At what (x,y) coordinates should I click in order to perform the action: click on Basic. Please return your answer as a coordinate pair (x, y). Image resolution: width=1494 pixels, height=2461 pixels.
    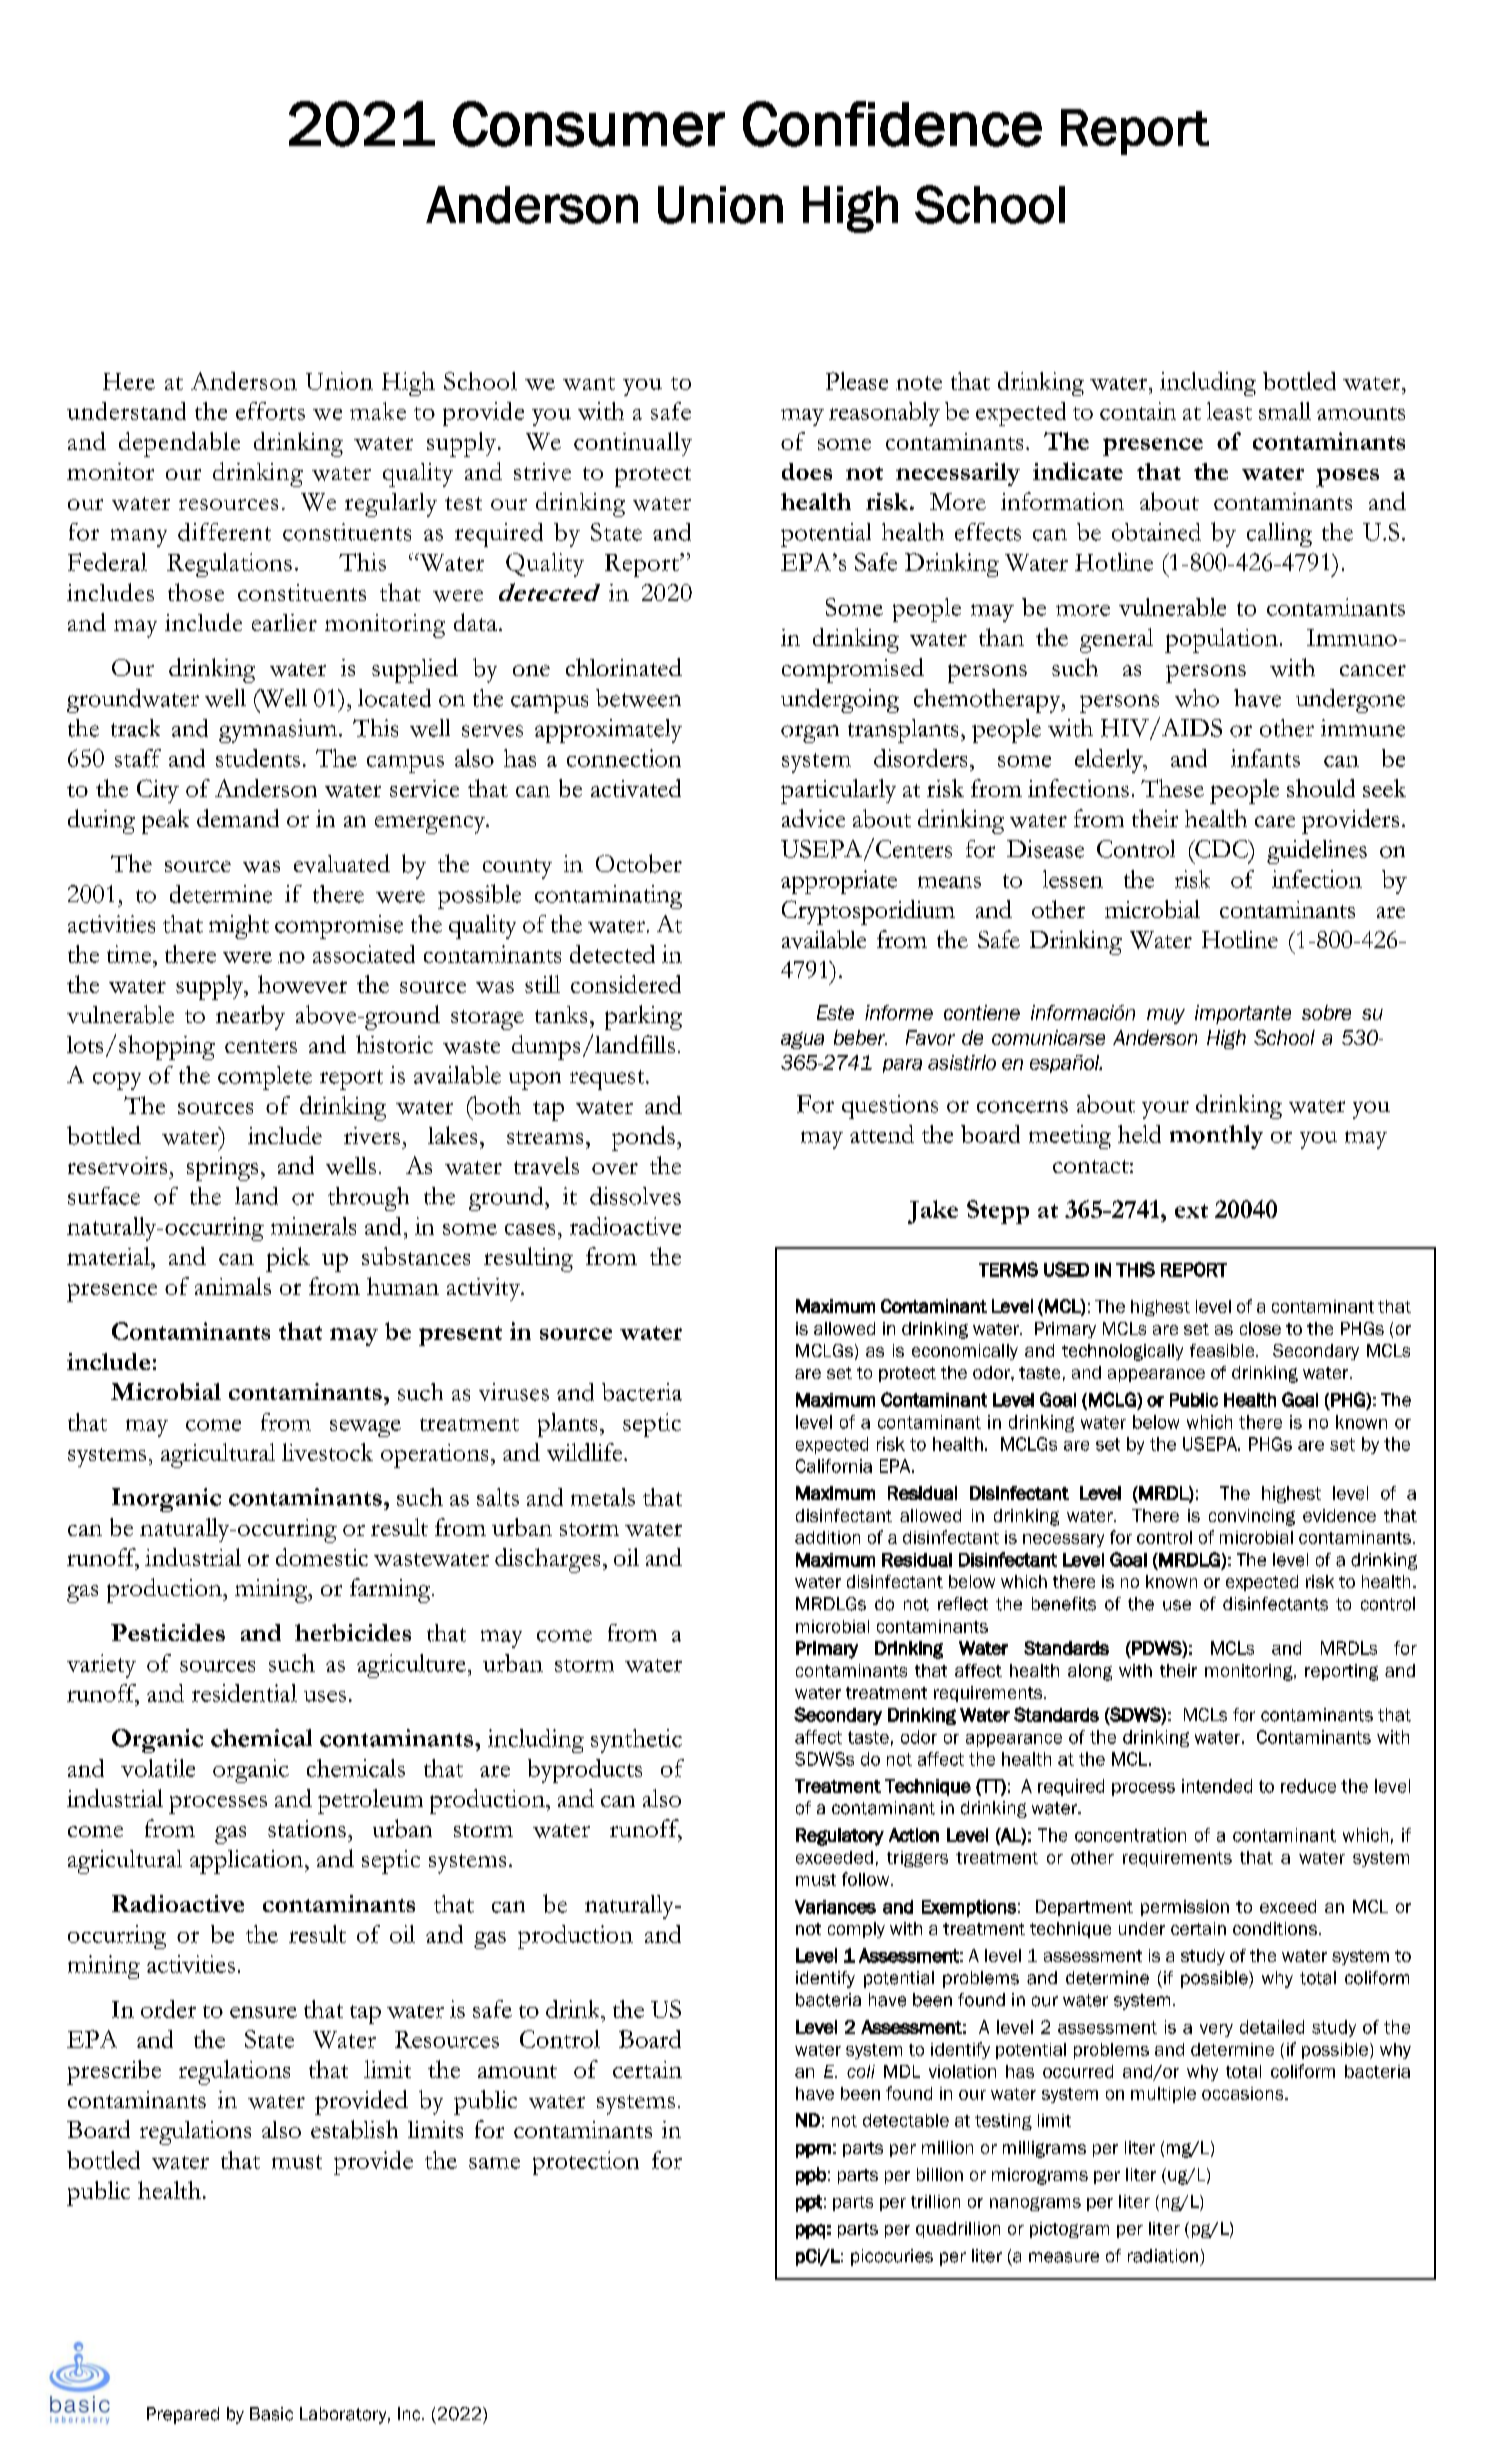
    Looking at the image, I should click on (271, 2414).
